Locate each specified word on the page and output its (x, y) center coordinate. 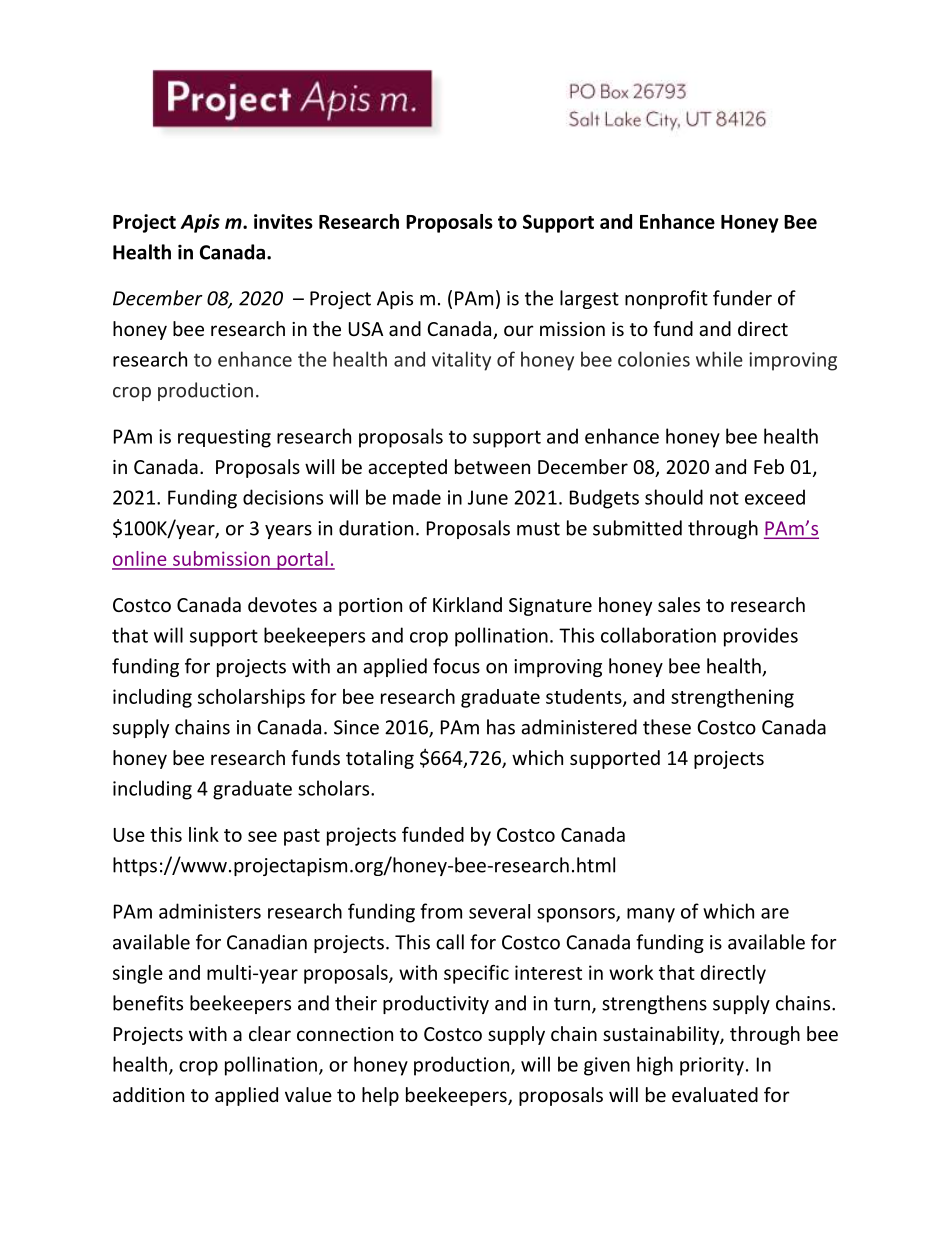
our (519, 330)
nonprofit (666, 299)
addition (148, 1094)
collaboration (658, 635)
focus (456, 666)
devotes (282, 604)
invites (283, 221)
